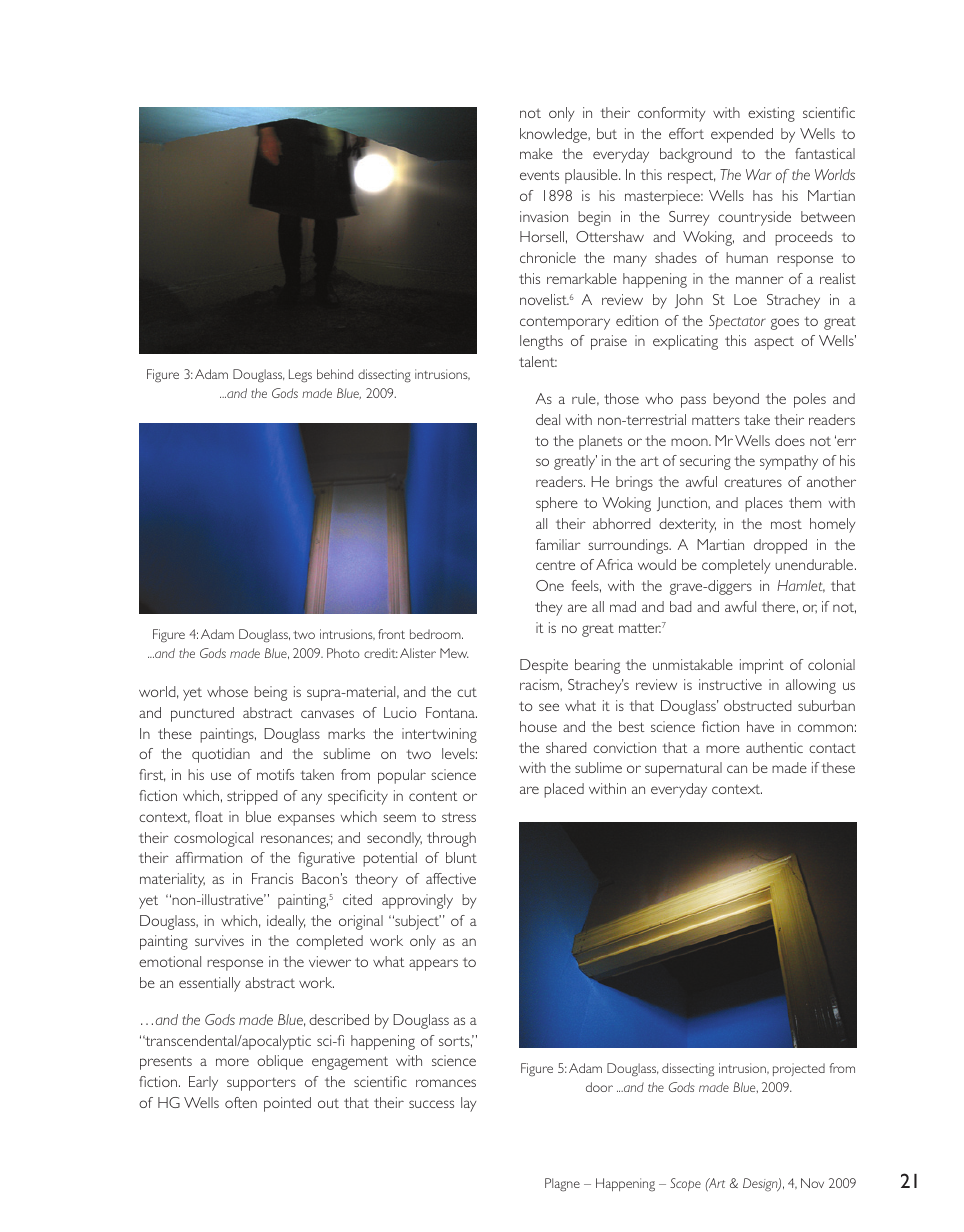 The height and width of the image is (1232, 964). I want to click on imprint, so click(762, 666).
